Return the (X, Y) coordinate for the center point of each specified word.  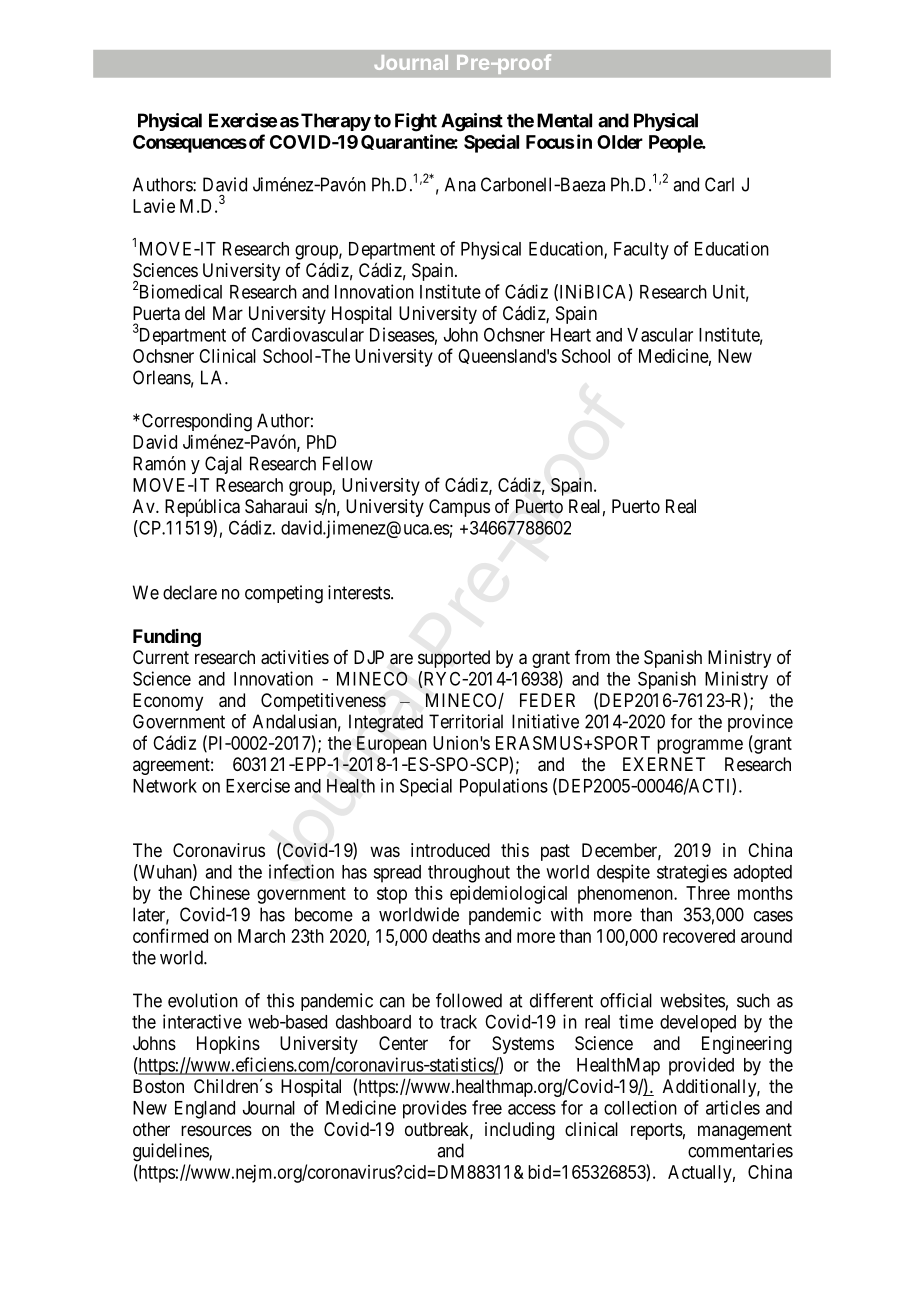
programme (700, 746)
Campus (459, 508)
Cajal (223, 465)
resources (216, 1130)
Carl (719, 184)
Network (165, 786)
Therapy (336, 122)
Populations (504, 787)
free (487, 1107)
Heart (571, 335)
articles (733, 1107)
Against (472, 122)
